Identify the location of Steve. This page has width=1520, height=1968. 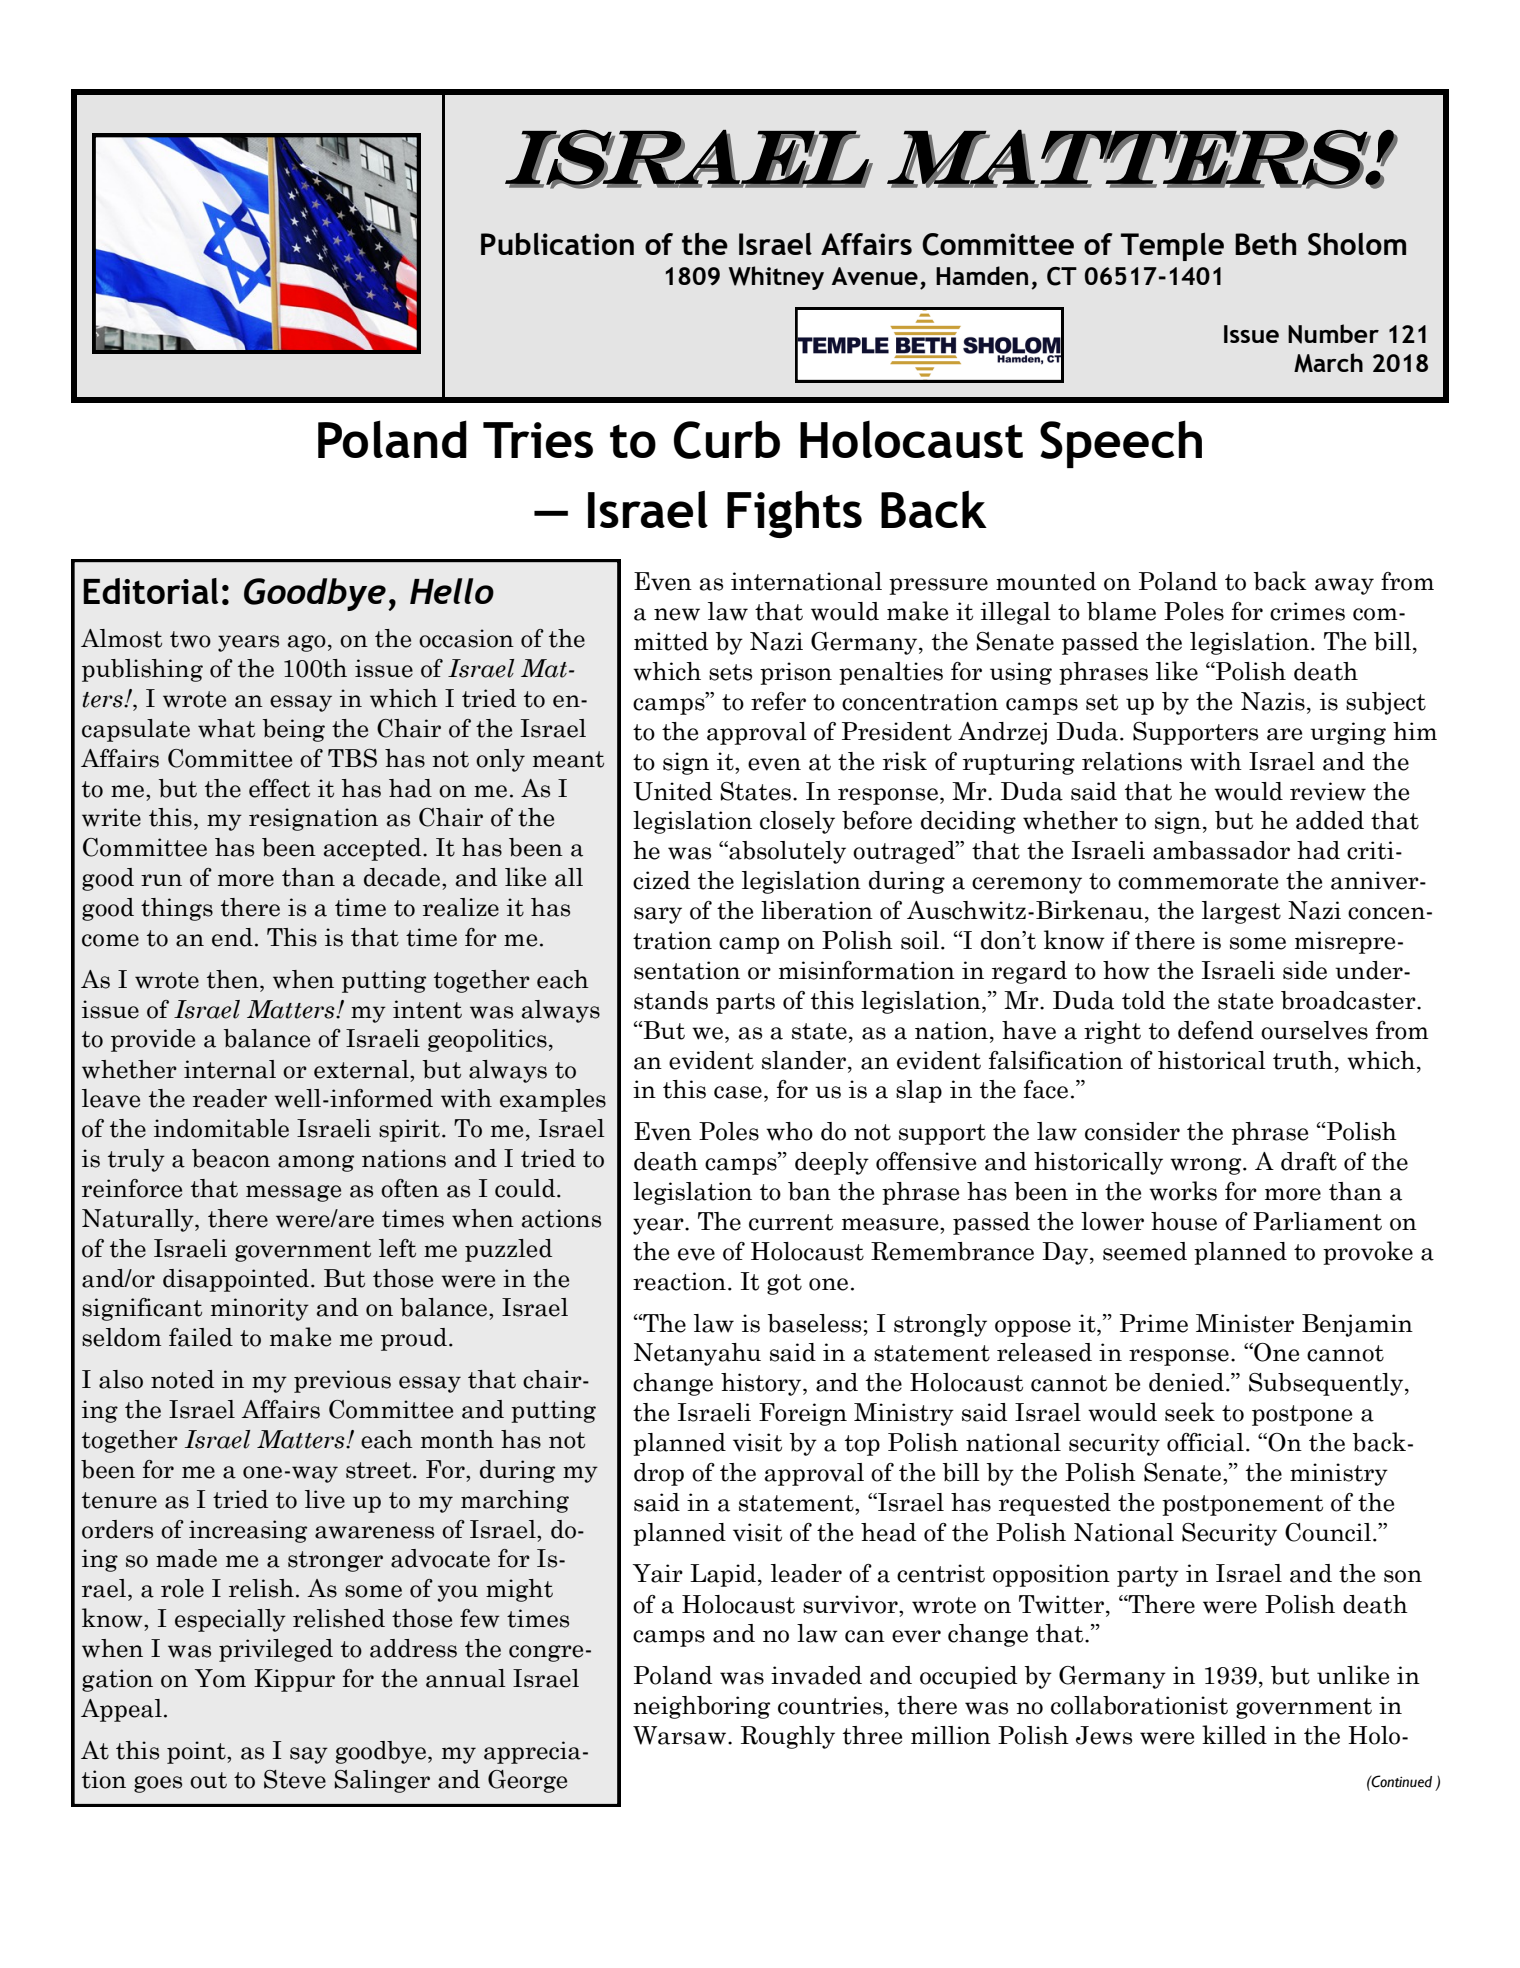
(295, 1779).
